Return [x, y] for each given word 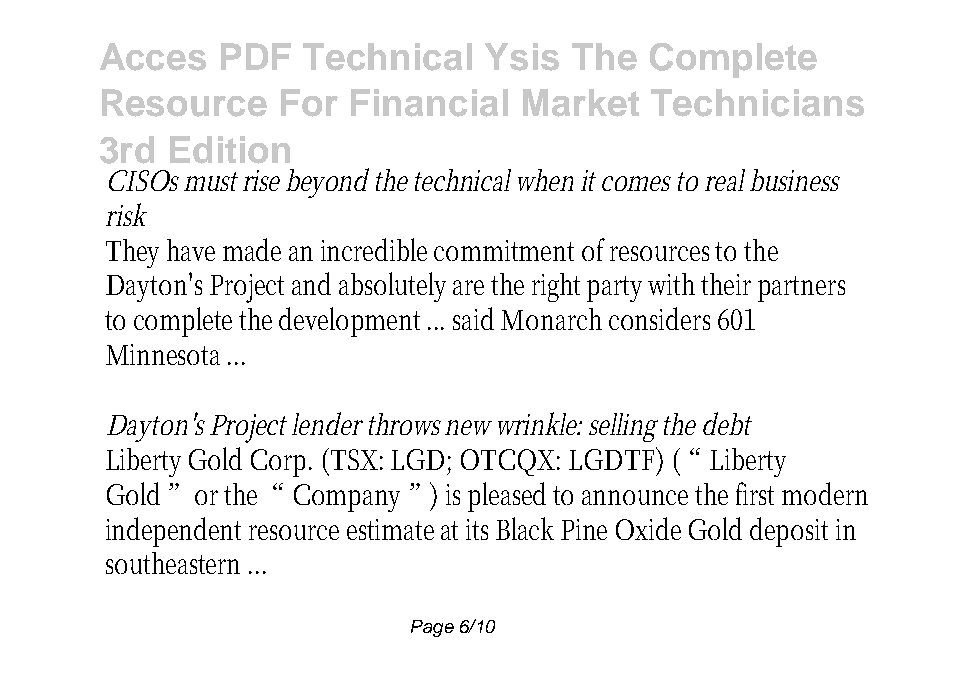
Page [432, 628]
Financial [429, 103]
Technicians [757, 103]
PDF [256, 56]
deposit [789, 532]
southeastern [173, 563]
